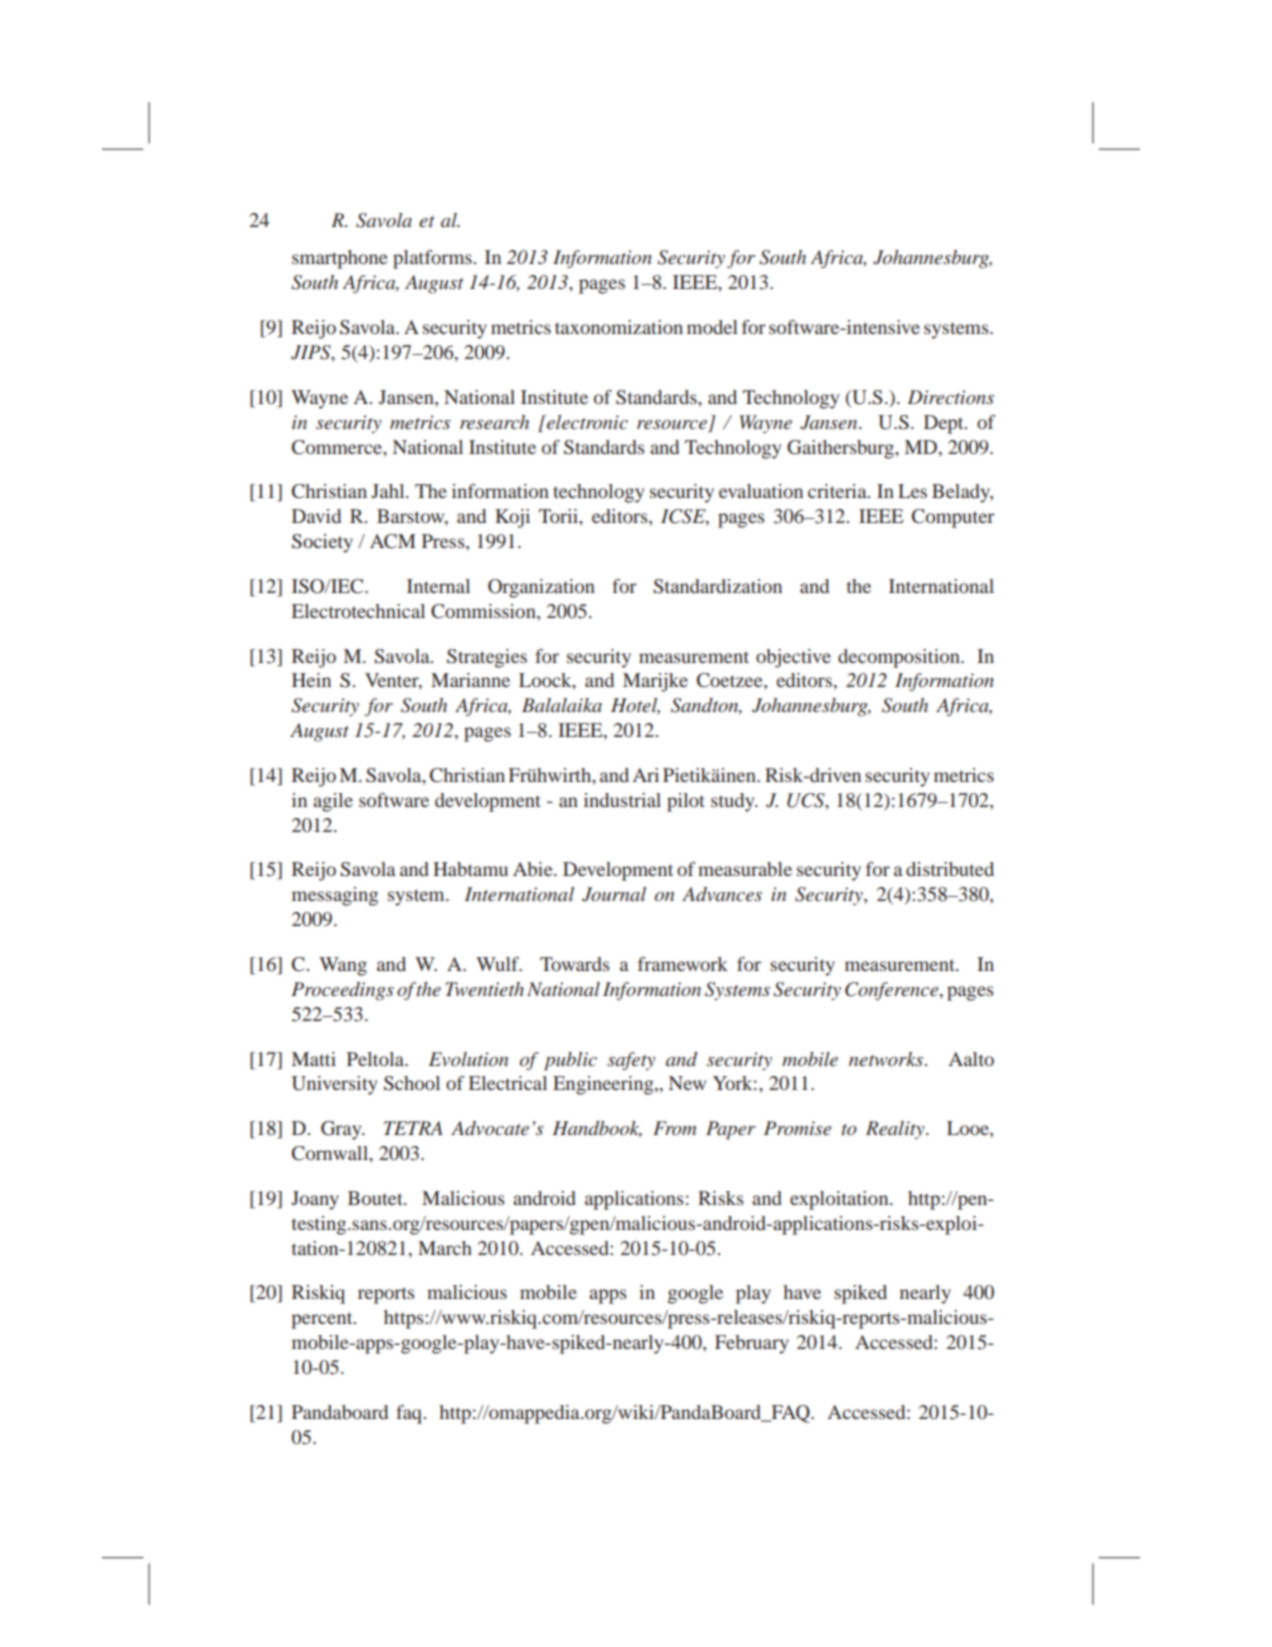 This page has height=1647, width=1272. Describe the element at coordinates (683, 964) in the page. I see `framework` at that location.
